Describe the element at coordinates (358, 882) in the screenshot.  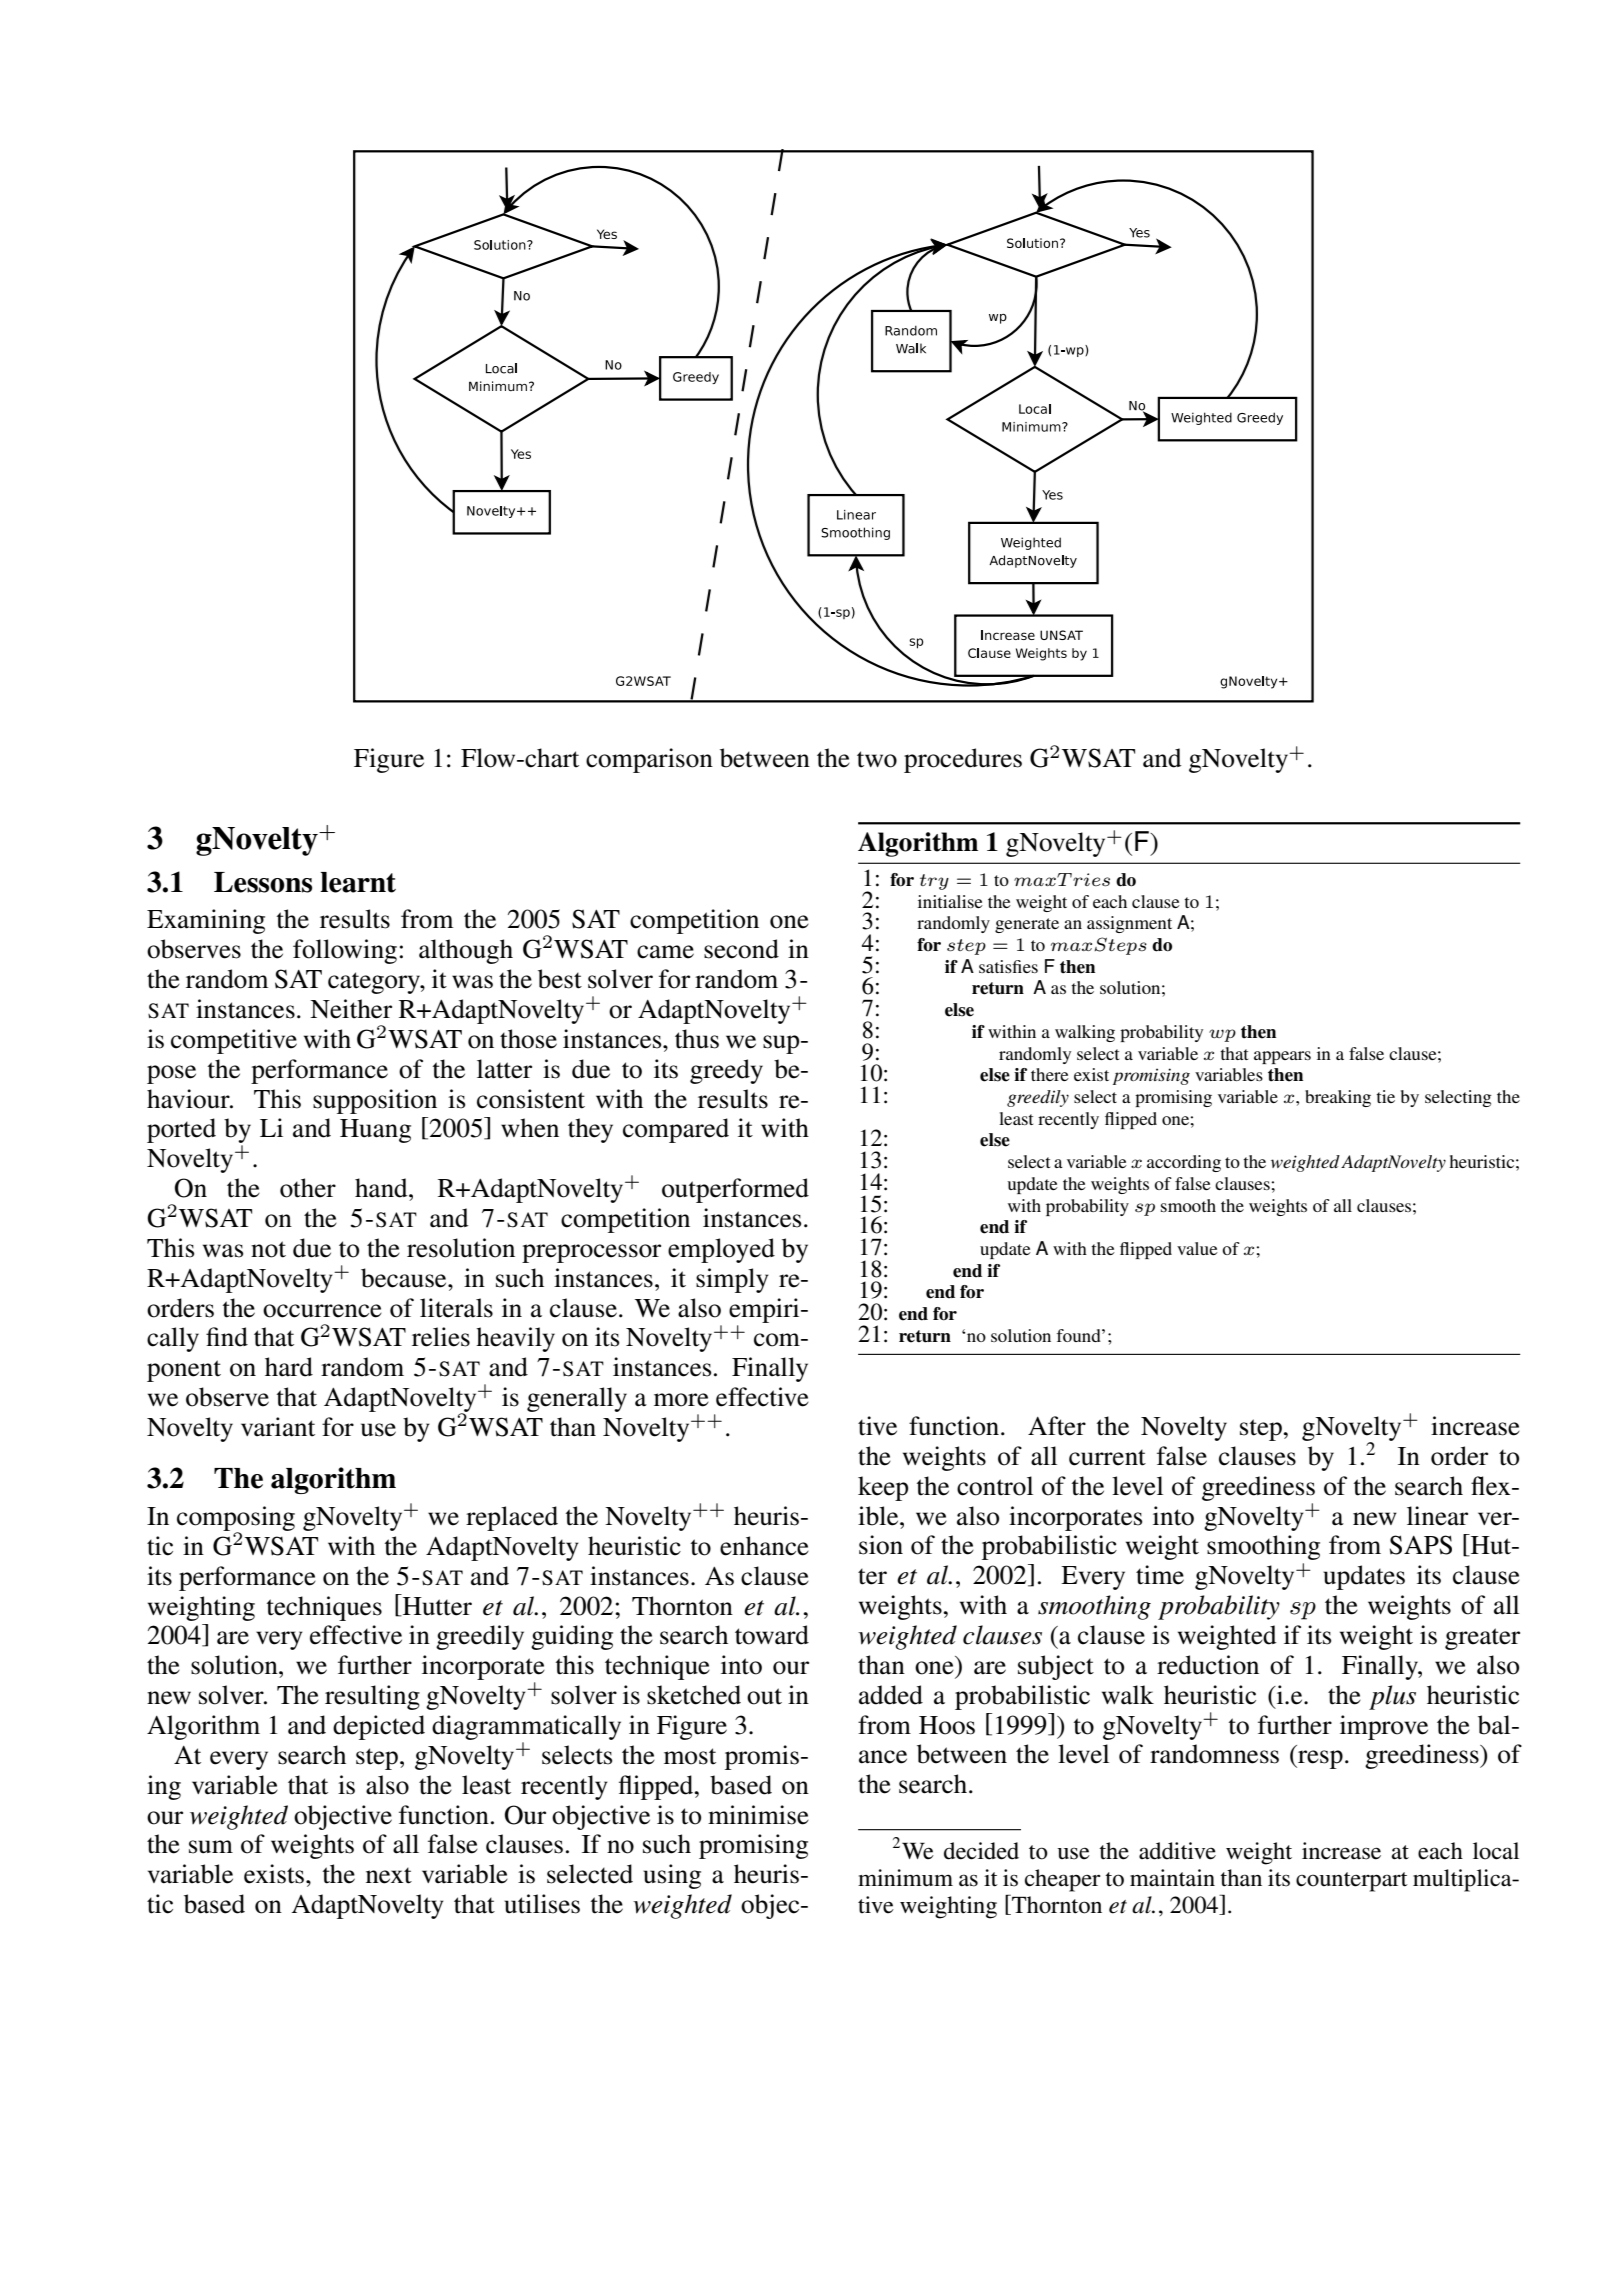
I see `learnt` at that location.
